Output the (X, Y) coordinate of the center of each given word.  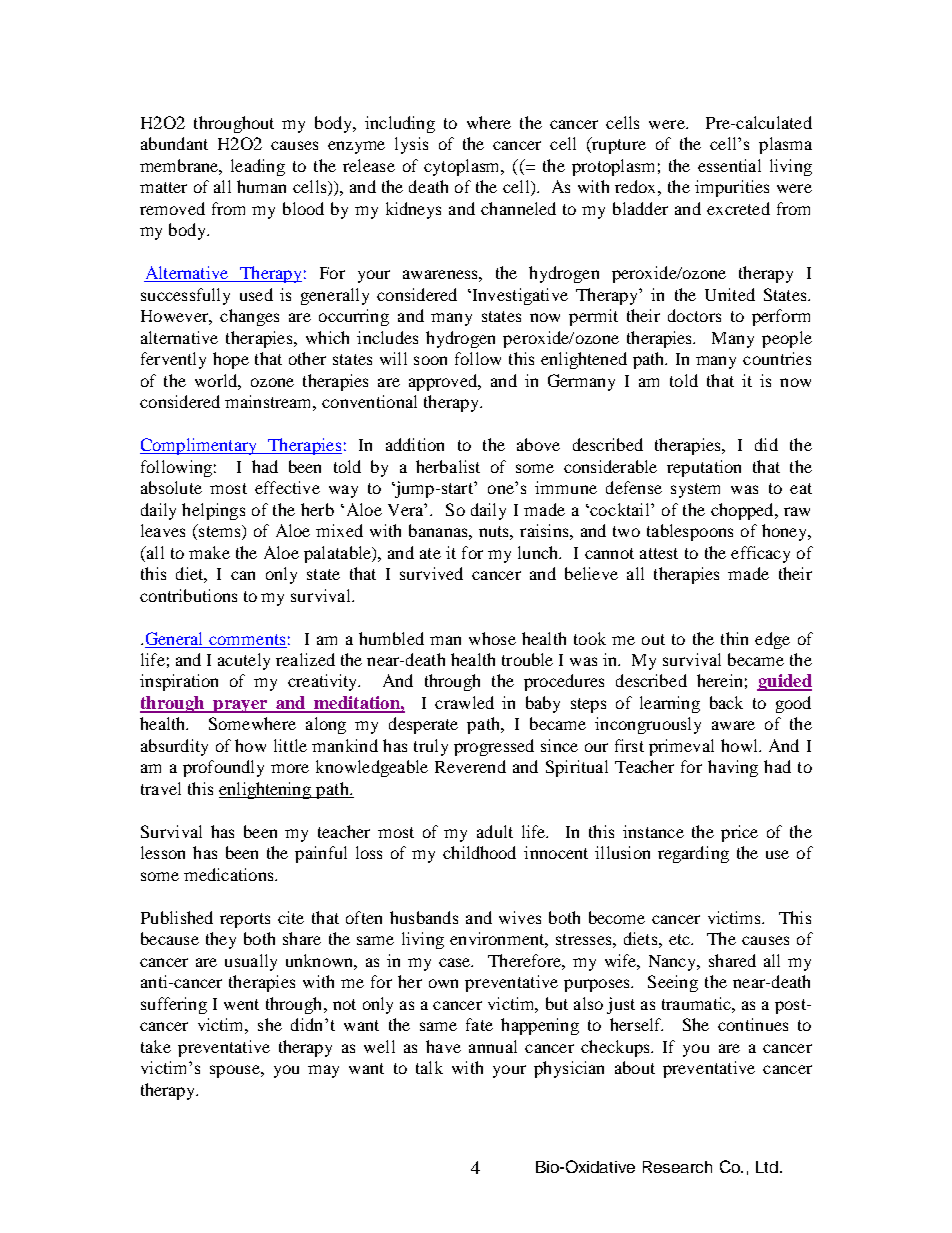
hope (231, 360)
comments (247, 639)
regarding (693, 854)
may (323, 1071)
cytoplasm (463, 167)
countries (777, 358)
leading (258, 167)
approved (444, 382)
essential (729, 165)
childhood (479, 852)
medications (230, 874)
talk (429, 1067)
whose (492, 638)
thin (734, 638)
